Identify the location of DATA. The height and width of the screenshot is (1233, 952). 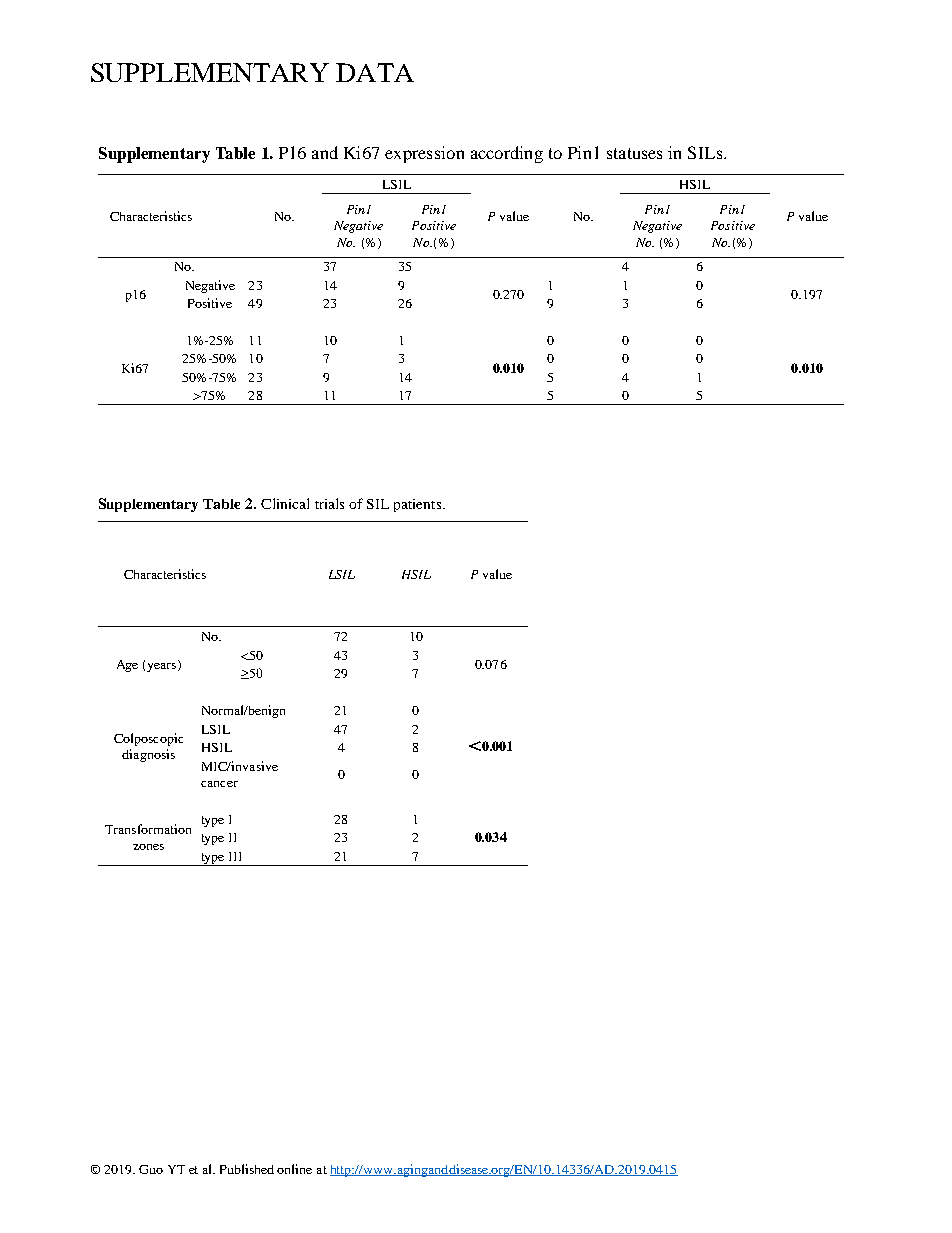
(375, 72).
